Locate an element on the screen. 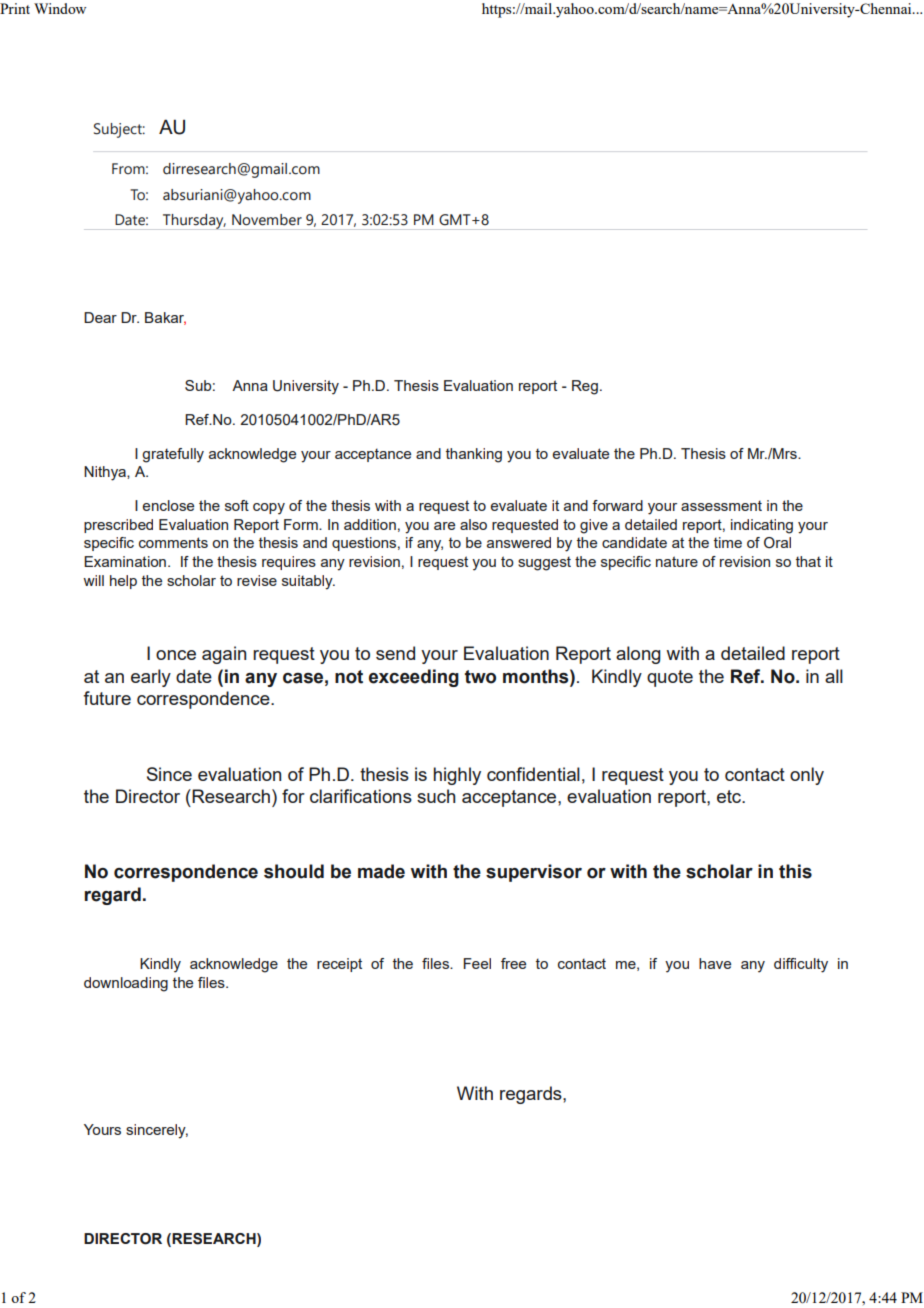 The width and height of the screenshot is (924, 1308). exceeding is located at coordinates (414, 678).
